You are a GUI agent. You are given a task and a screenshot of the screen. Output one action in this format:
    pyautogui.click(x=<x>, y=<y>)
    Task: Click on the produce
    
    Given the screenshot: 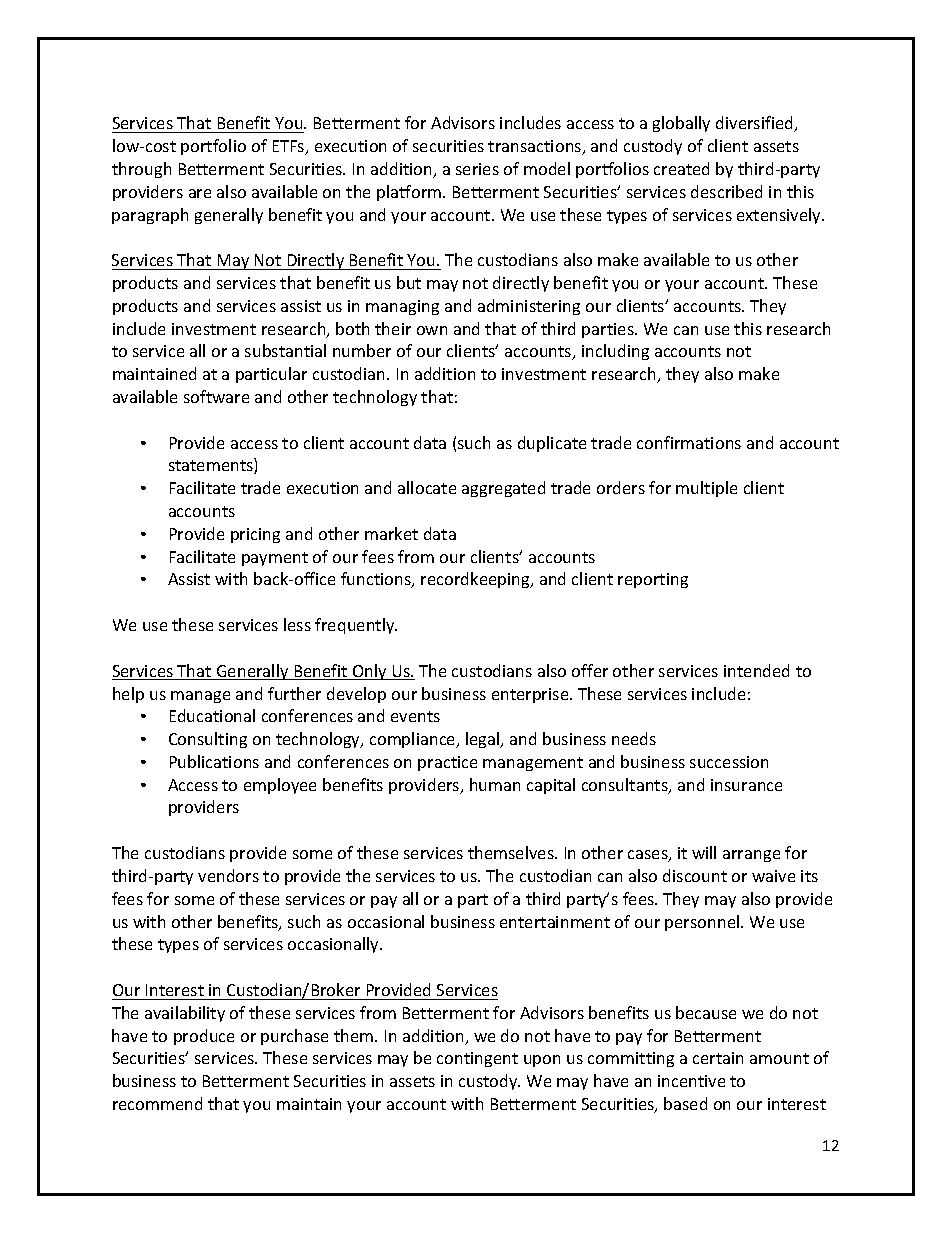 What is the action you would take?
    pyautogui.click(x=204, y=1037)
